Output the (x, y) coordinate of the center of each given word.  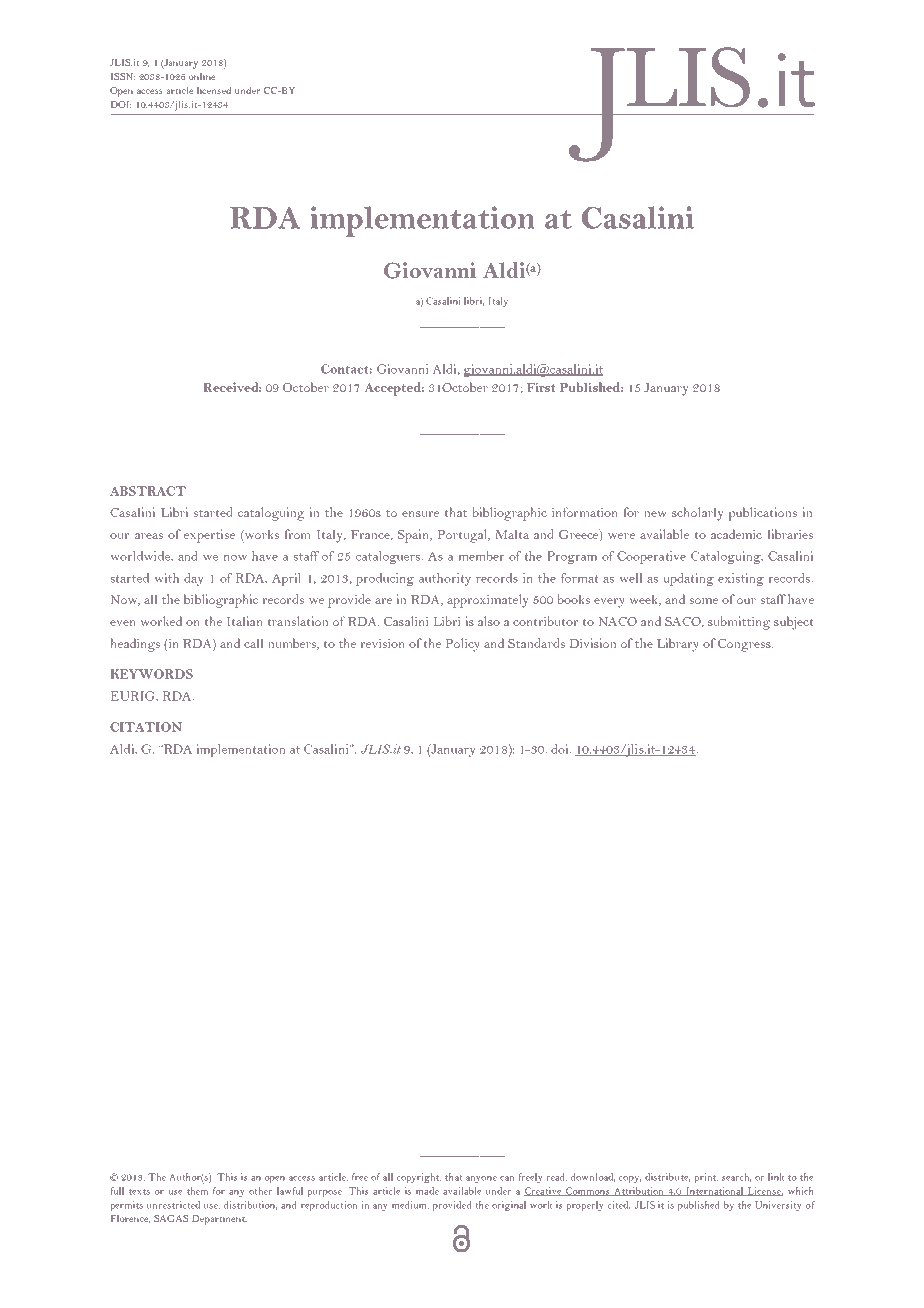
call (253, 643)
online (202, 76)
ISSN (123, 76)
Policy (463, 645)
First (541, 387)
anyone (481, 1179)
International (715, 1191)
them (197, 1191)
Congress (745, 645)
